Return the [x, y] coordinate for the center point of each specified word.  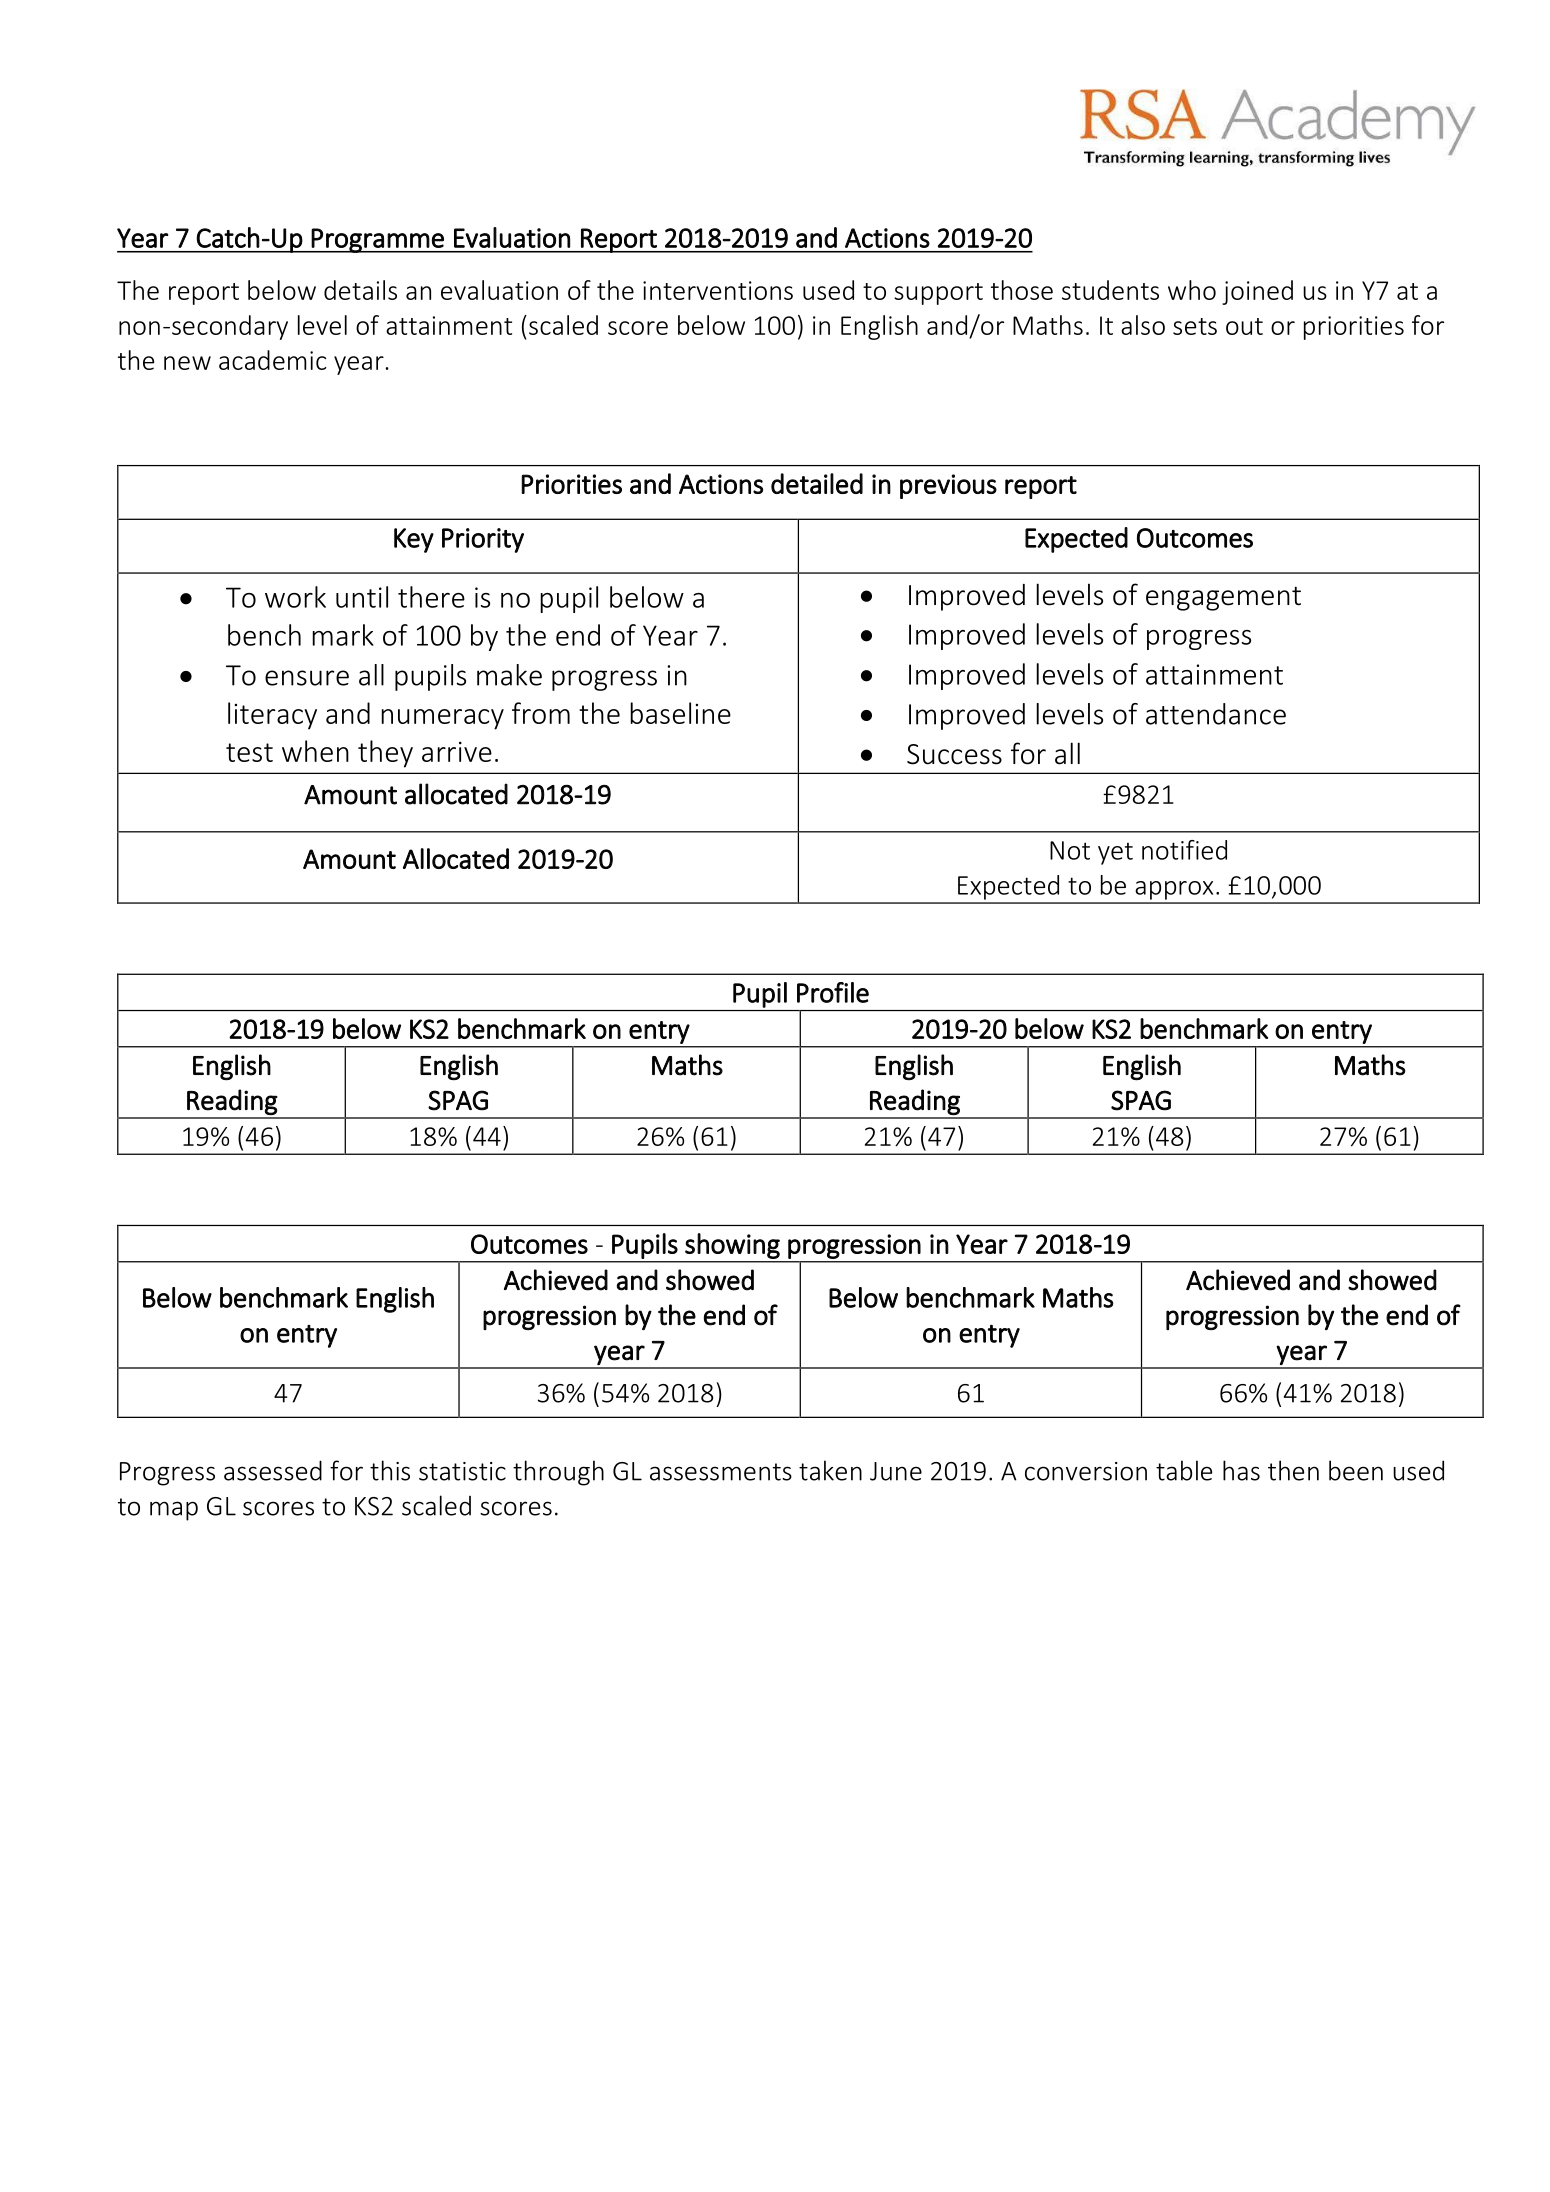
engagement [1223, 599]
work [295, 597]
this [390, 1470]
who [1192, 290]
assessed [273, 1470]
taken [830, 1470]
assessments [721, 1472]
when [315, 751]
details [360, 290]
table [1184, 1470]
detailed [817, 483]
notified [1184, 850]
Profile [833, 992]
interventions [718, 290]
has [1241, 1470]
